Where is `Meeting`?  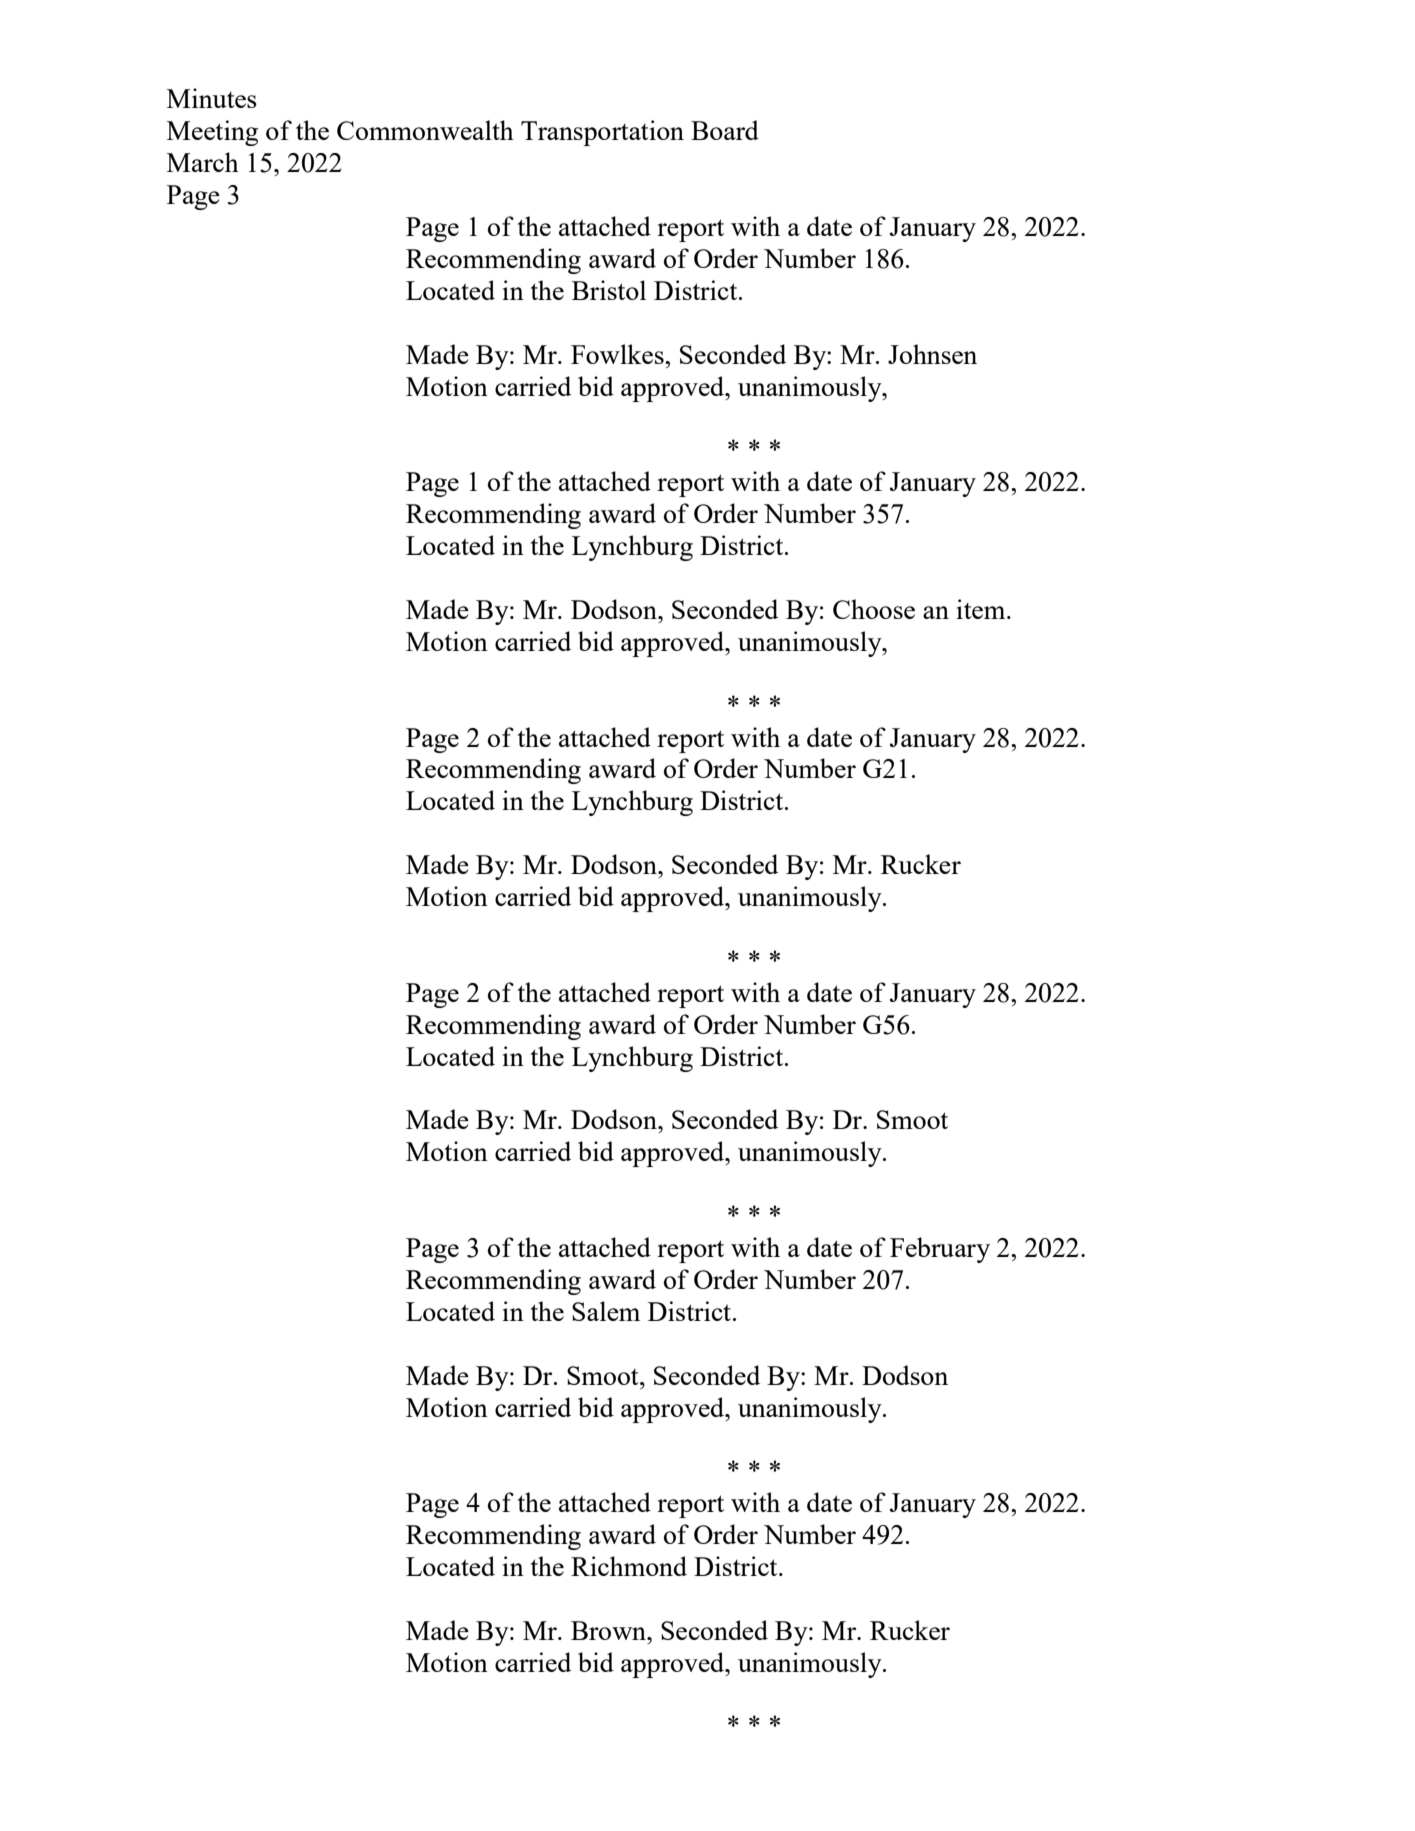
Meeting is located at coordinates (212, 133).
